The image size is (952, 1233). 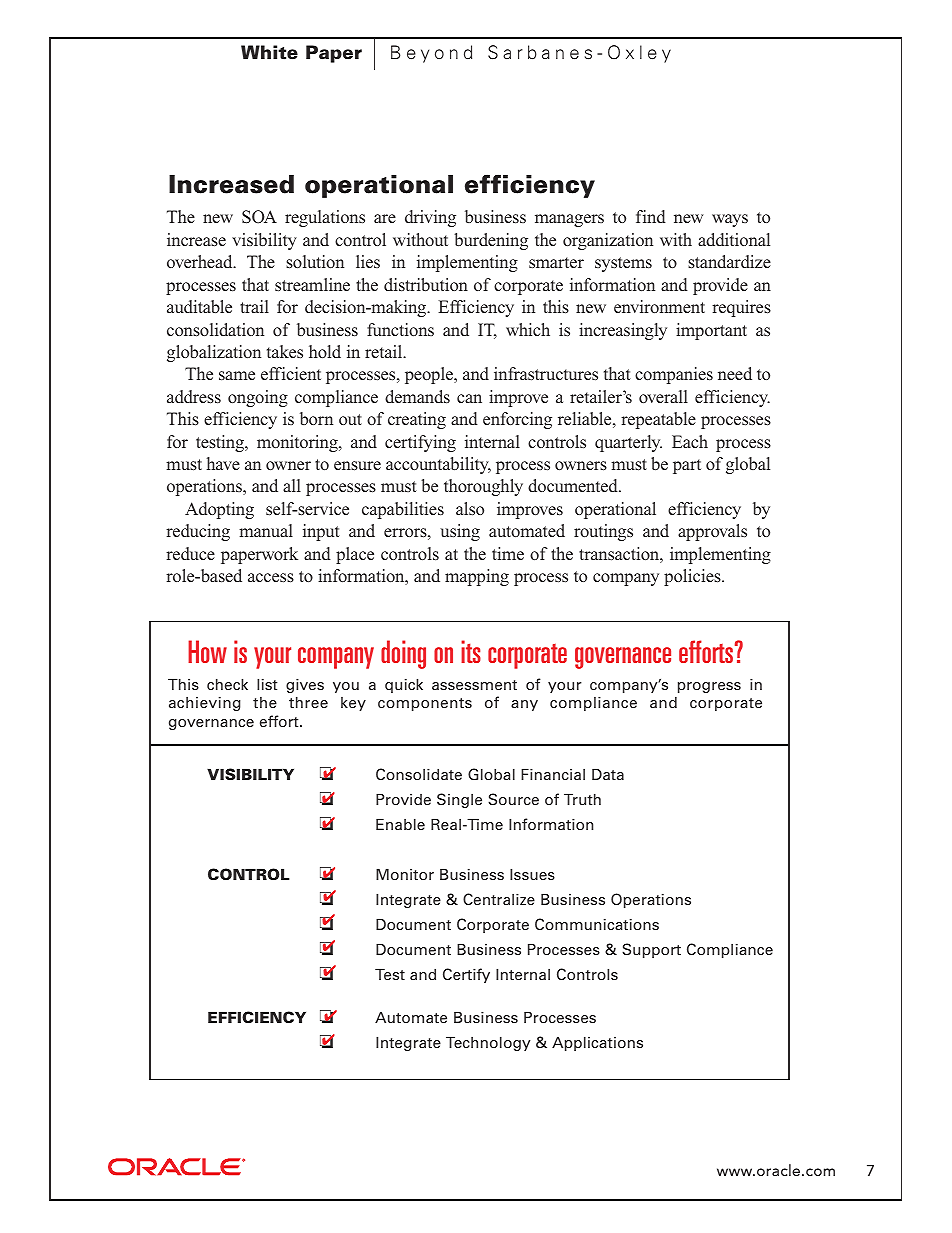 I want to click on policies, so click(x=693, y=577).
